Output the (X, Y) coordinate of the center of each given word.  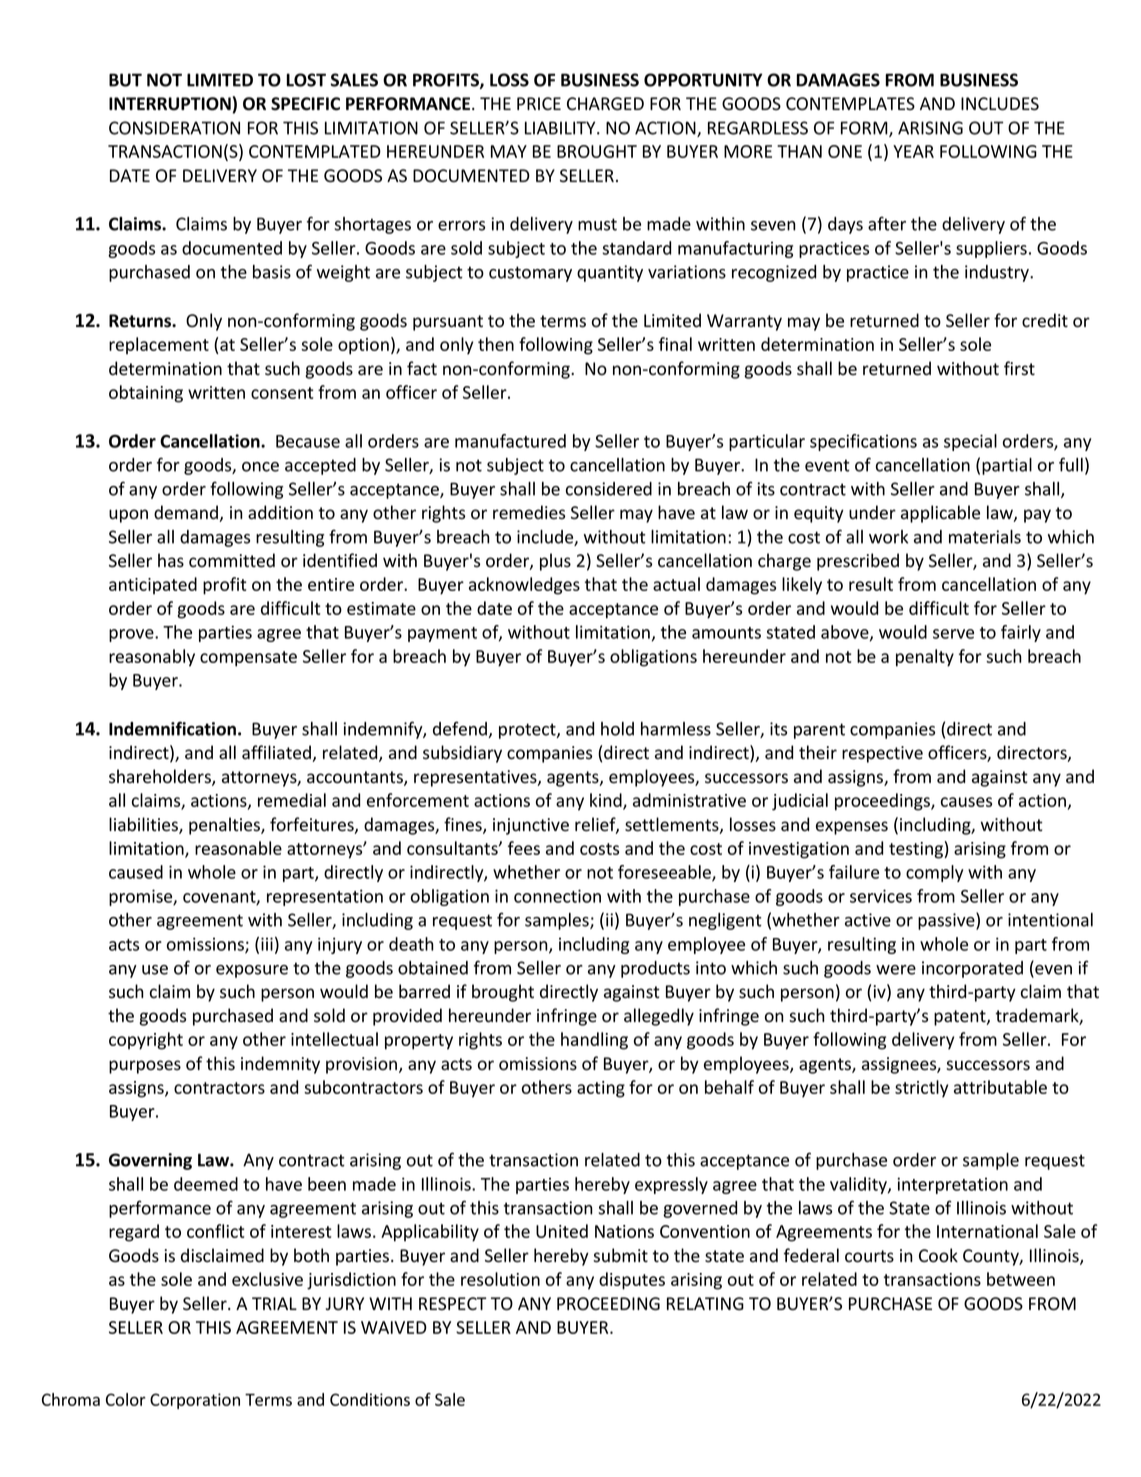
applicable (940, 514)
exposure (252, 971)
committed (232, 560)
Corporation (195, 1401)
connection (557, 896)
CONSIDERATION (174, 128)
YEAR (913, 151)
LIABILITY (561, 128)
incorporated (972, 969)
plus (555, 562)
